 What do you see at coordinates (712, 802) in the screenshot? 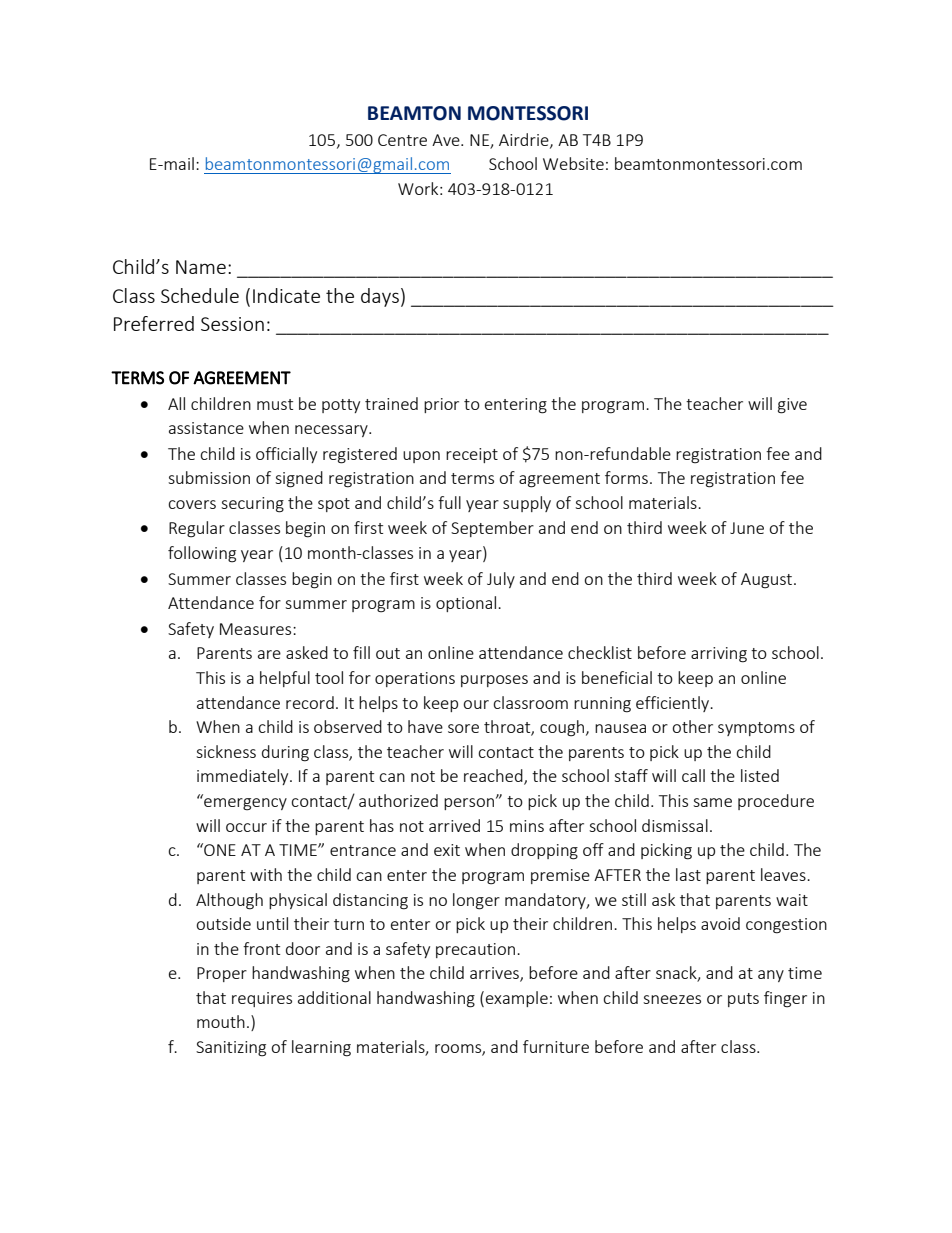
I see `same` at bounding box center [712, 802].
